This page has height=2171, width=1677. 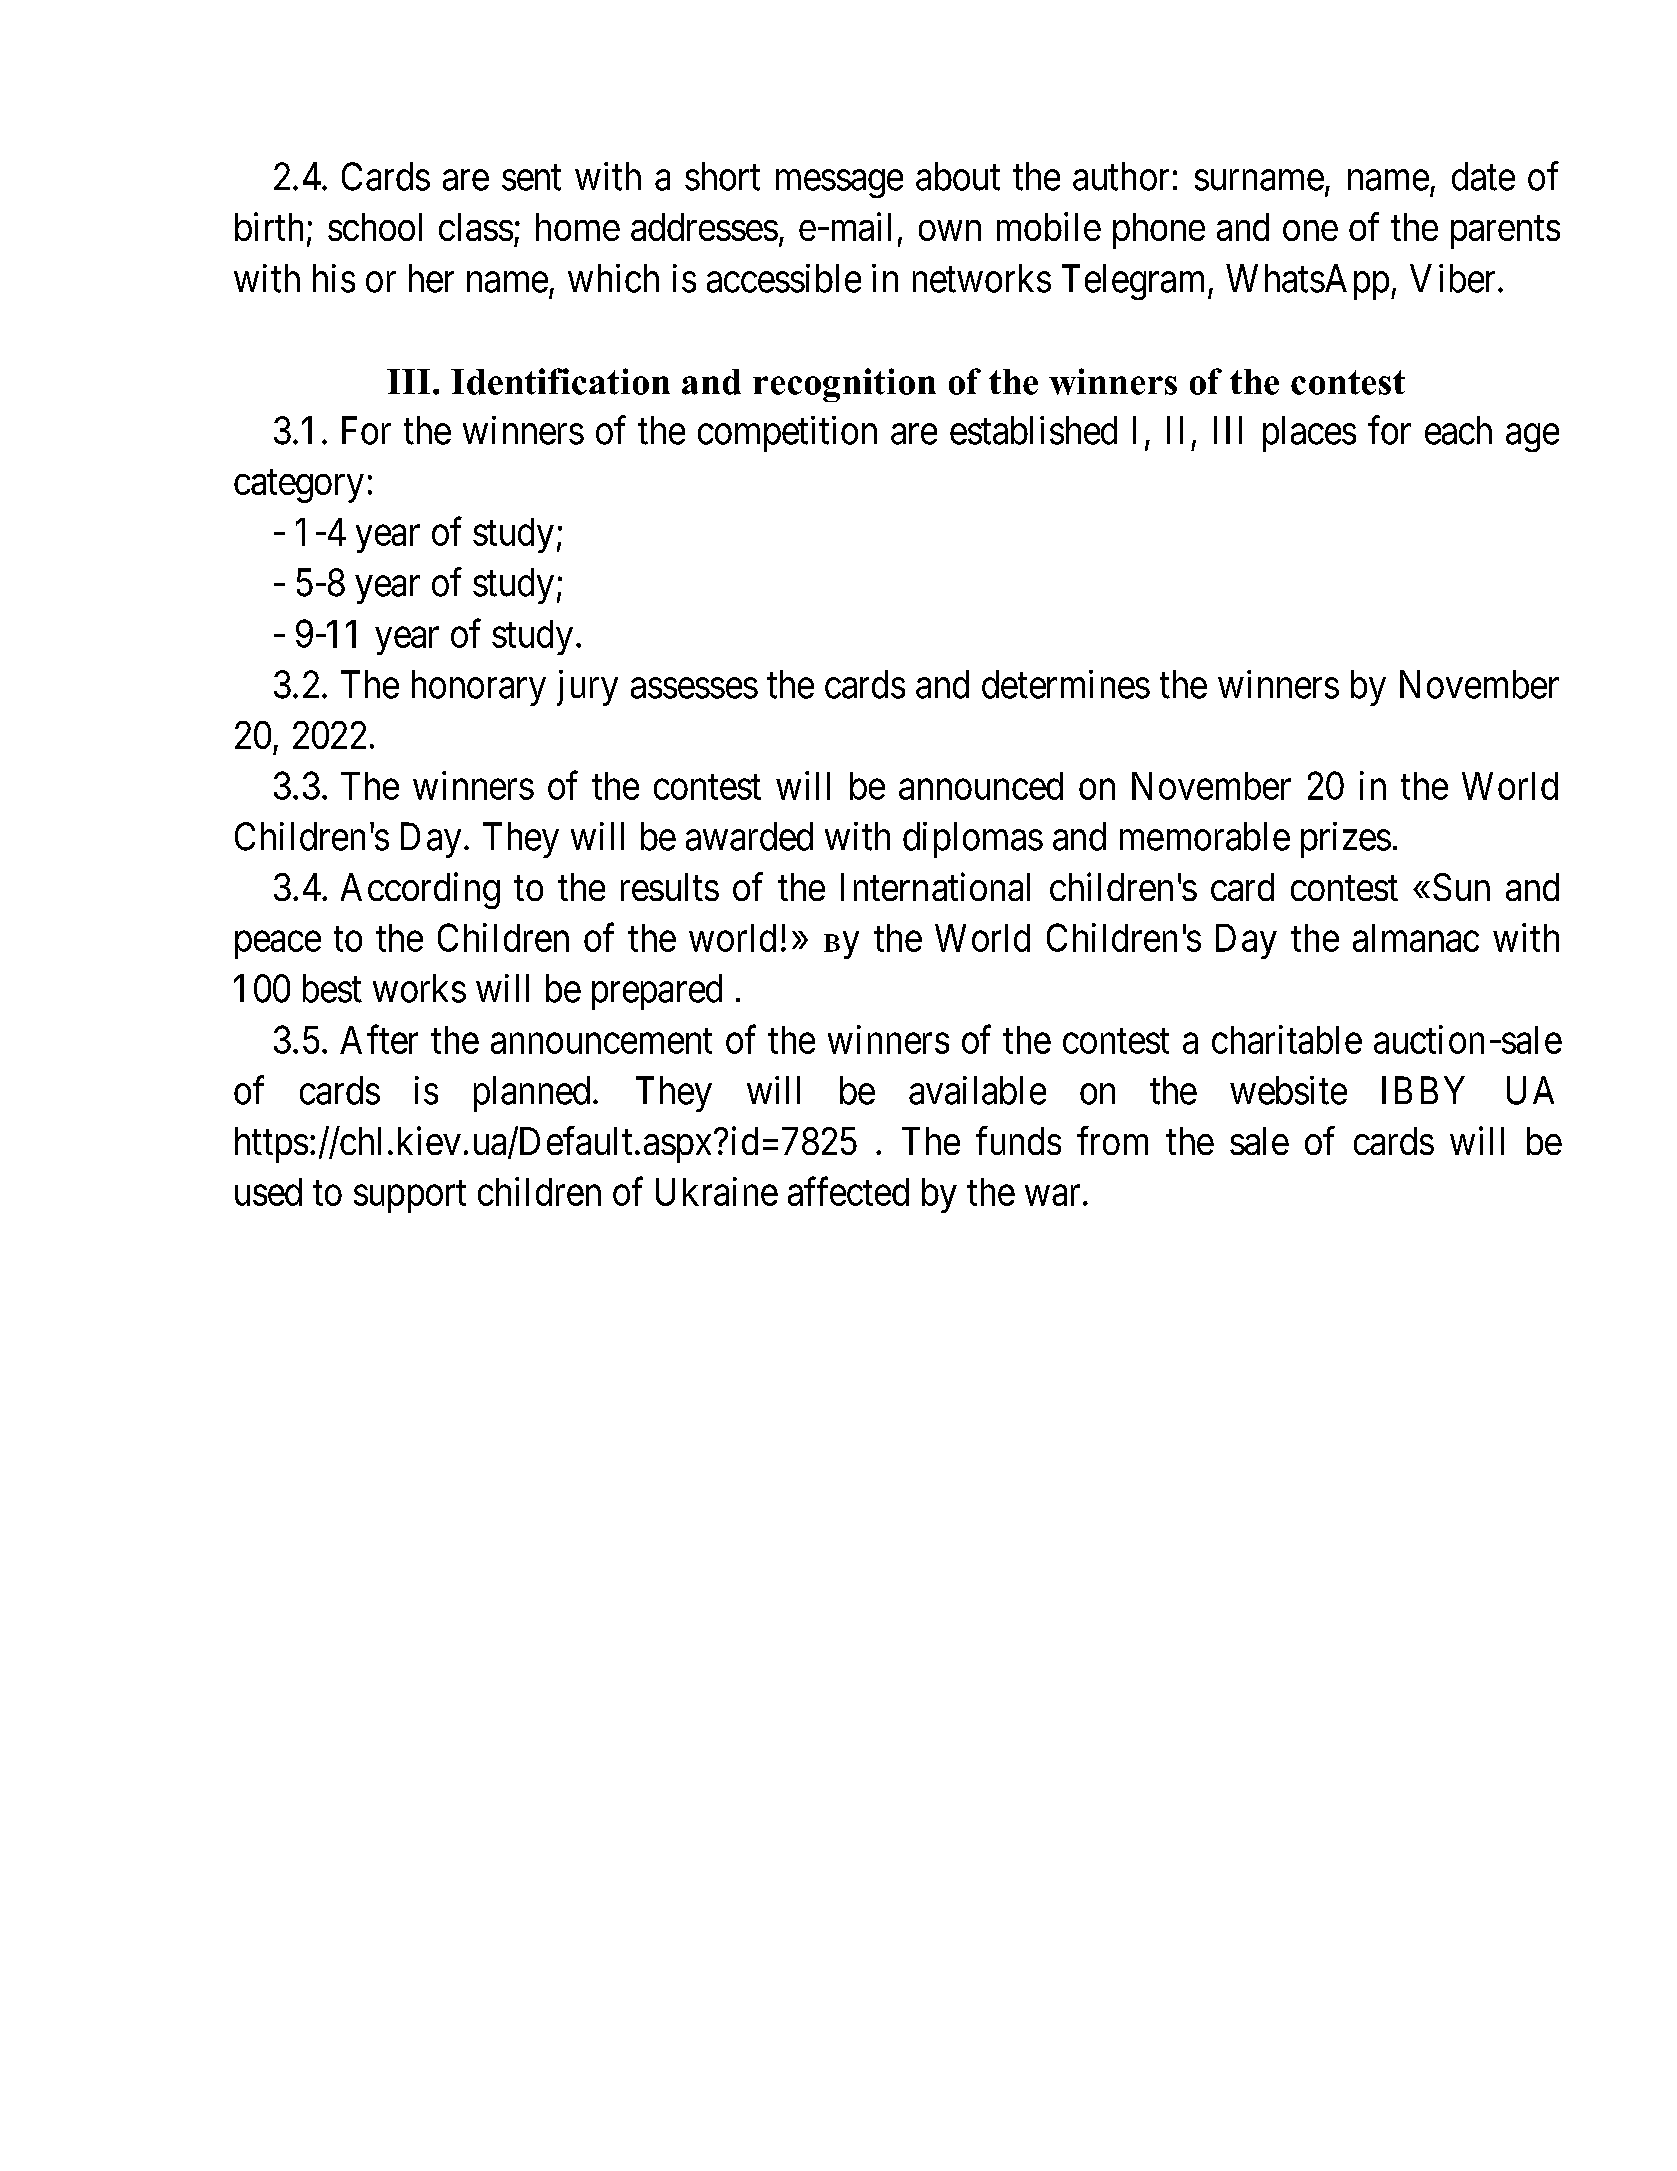 I want to click on school, so click(x=375, y=227).
